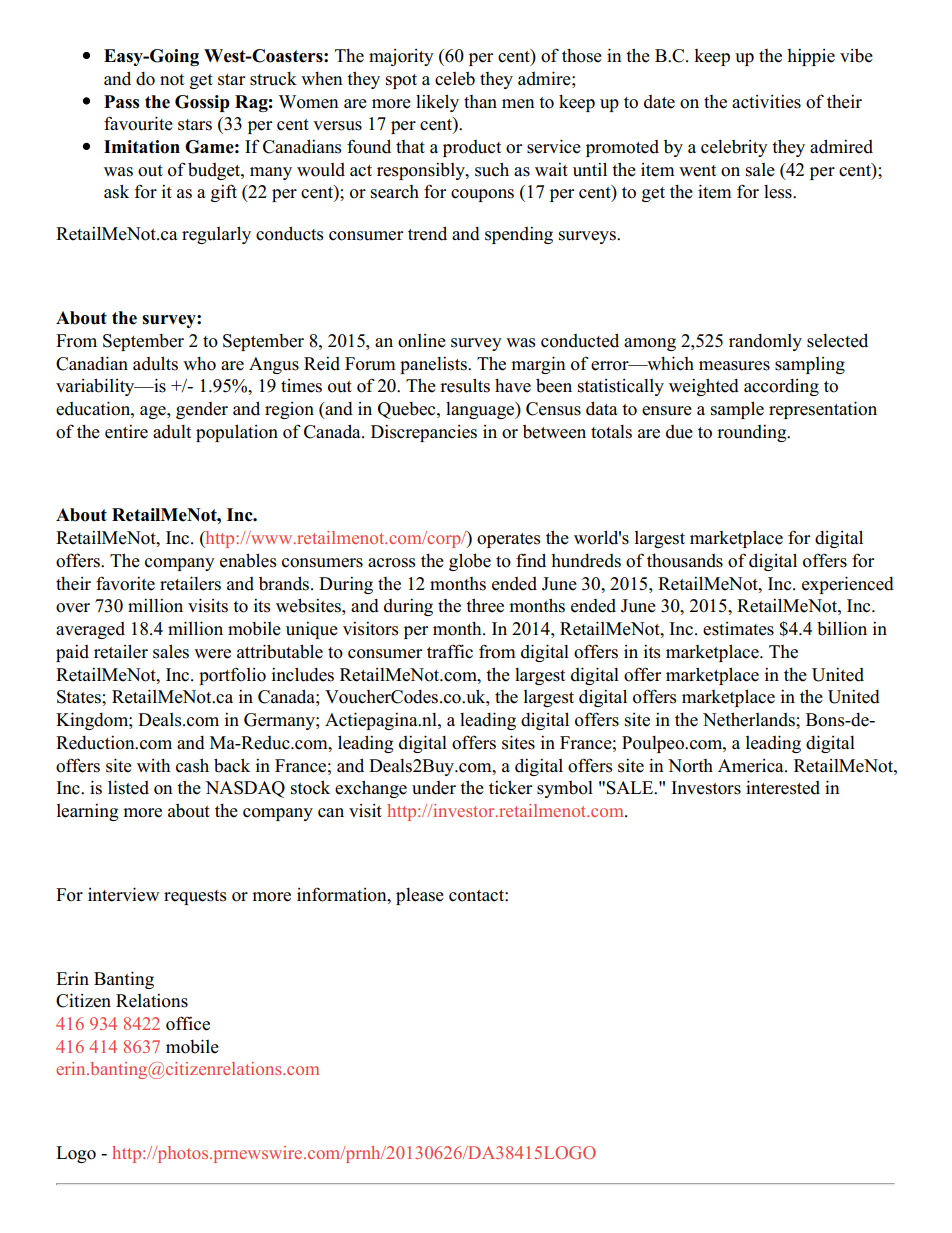 The height and width of the document is (1233, 952). I want to click on America, so click(752, 766).
